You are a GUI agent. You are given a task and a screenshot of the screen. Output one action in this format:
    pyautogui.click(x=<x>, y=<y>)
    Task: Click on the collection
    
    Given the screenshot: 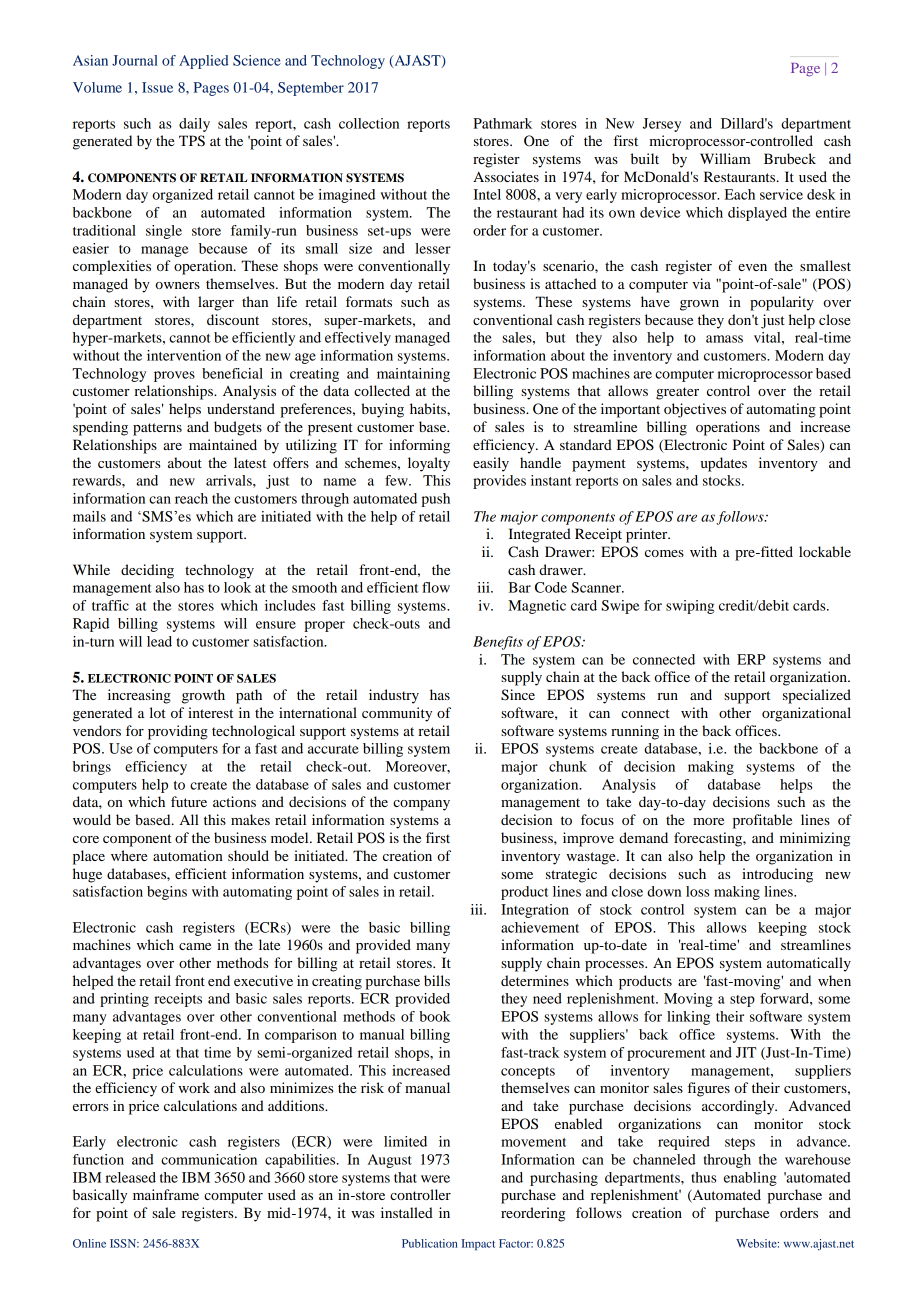 What is the action you would take?
    pyautogui.click(x=369, y=123)
